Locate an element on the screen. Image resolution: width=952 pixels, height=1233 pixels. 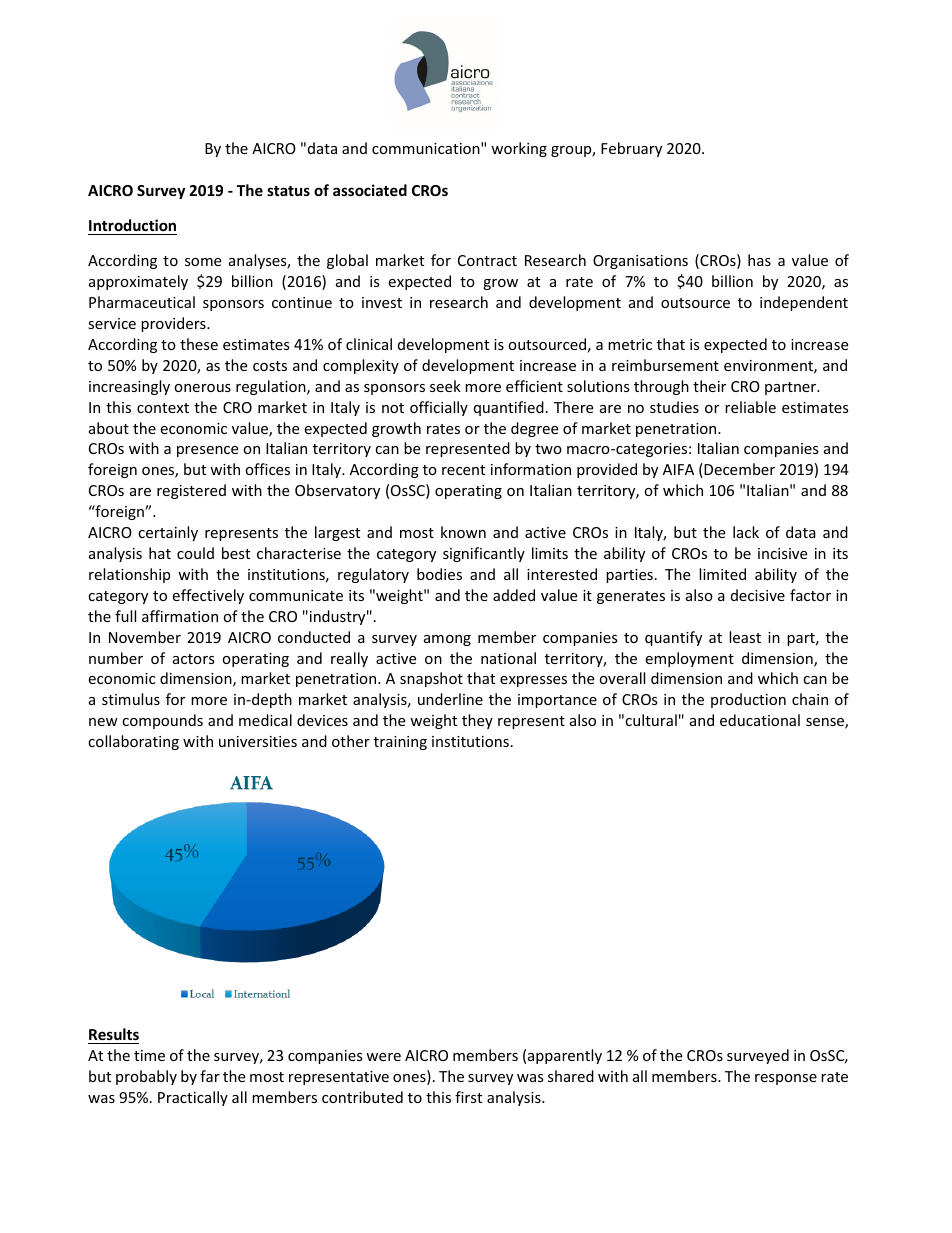
far is located at coordinates (210, 1076).
